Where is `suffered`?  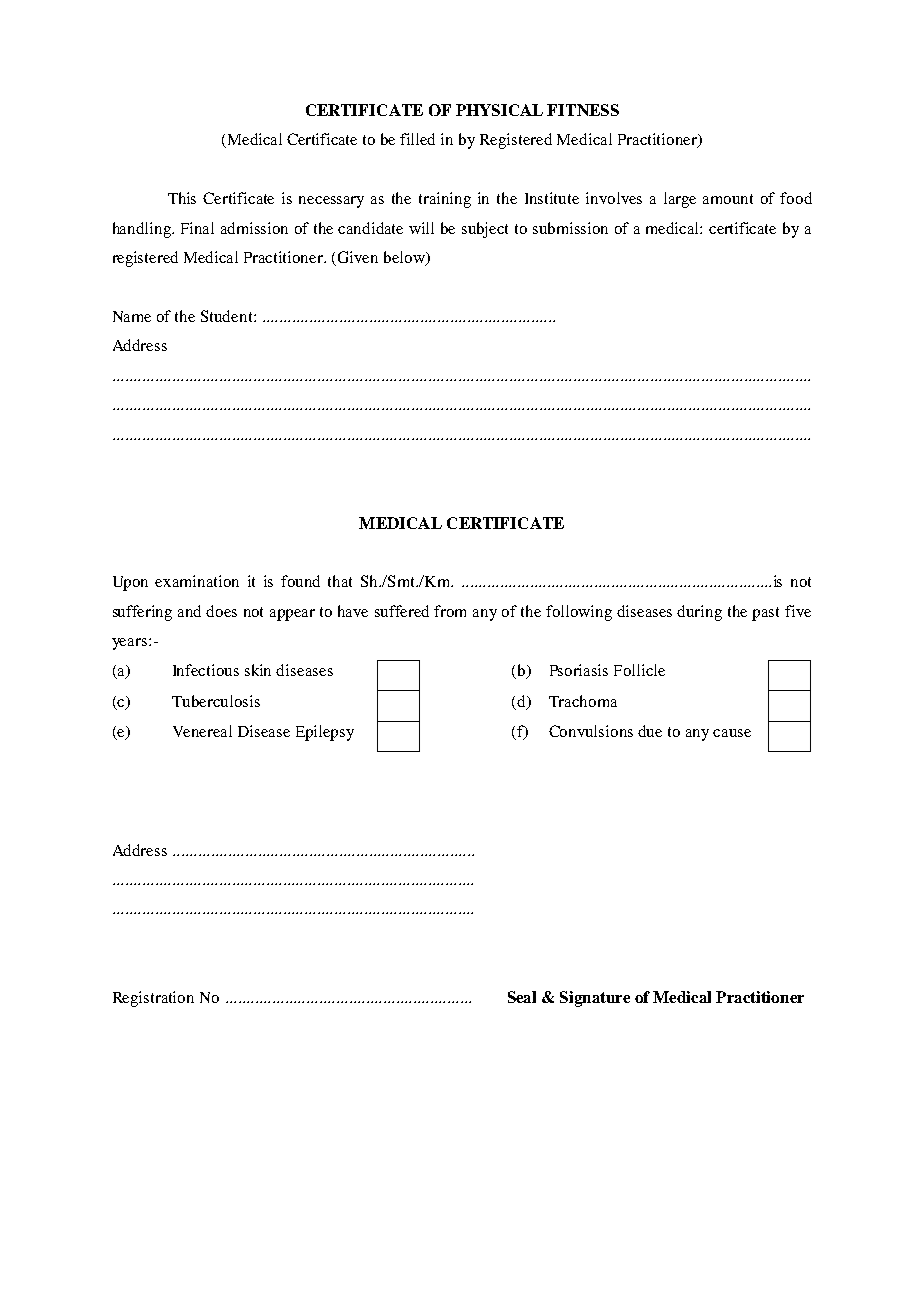 suffered is located at coordinates (402, 611).
